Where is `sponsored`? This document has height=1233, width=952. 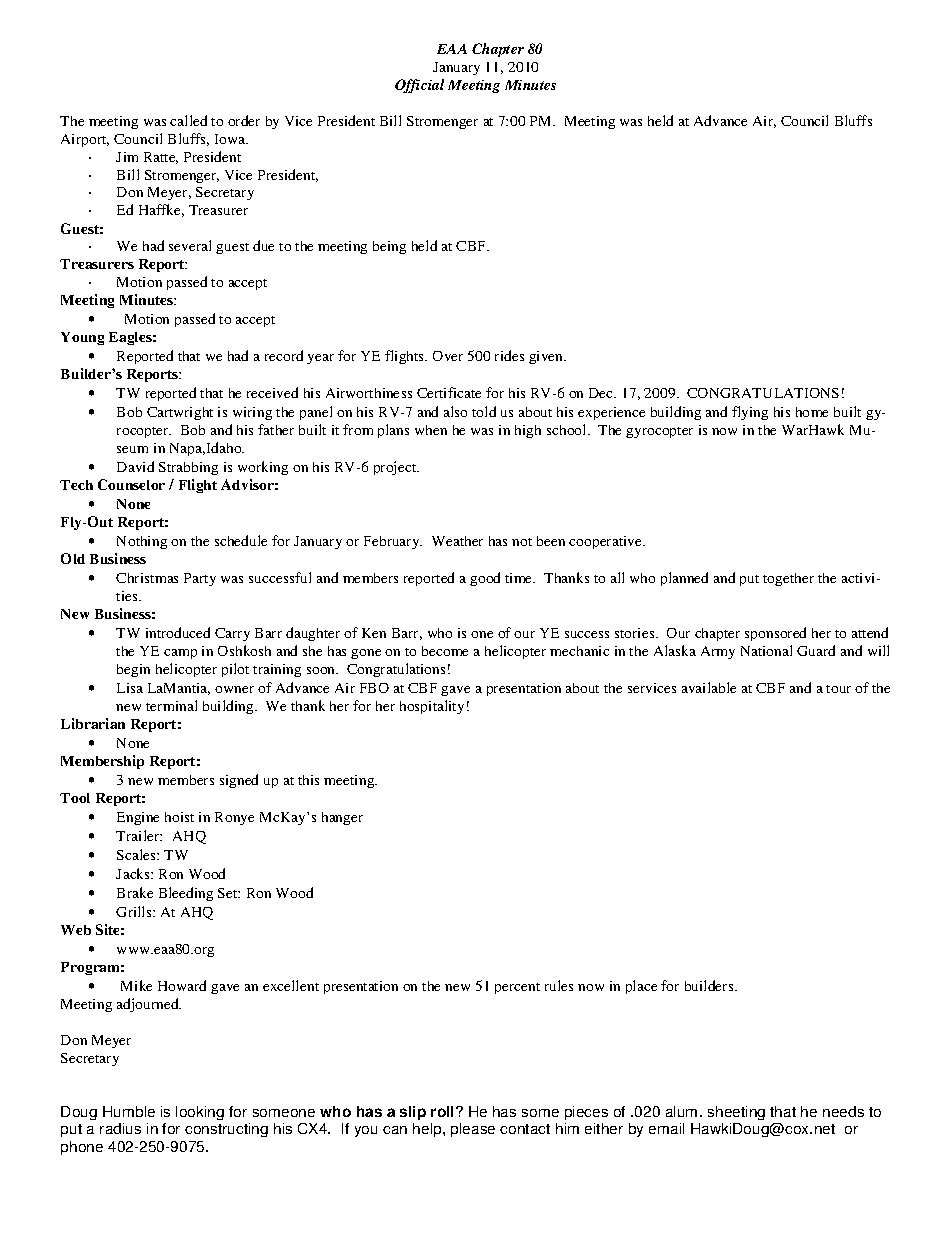 sponsored is located at coordinates (775, 634).
